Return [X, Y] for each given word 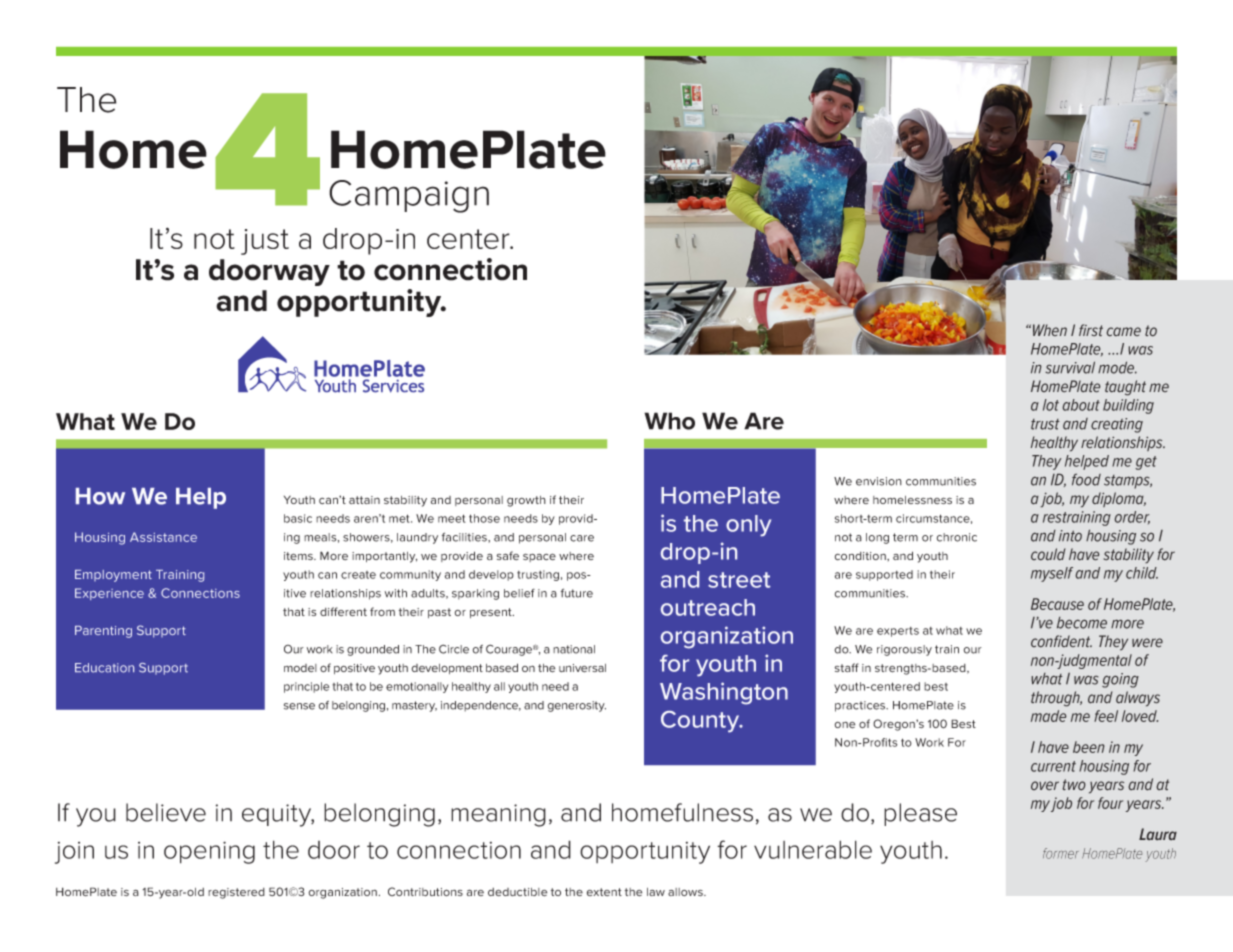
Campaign [409, 196]
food [1086, 479]
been [1089, 747]
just [265, 242]
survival [1070, 367]
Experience [109, 594]
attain [364, 500]
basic [298, 518]
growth [526, 501]
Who [669, 421]
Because [1057, 604]
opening [209, 852]
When [1050, 330]
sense [299, 706]
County [701, 722]
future [577, 593]
